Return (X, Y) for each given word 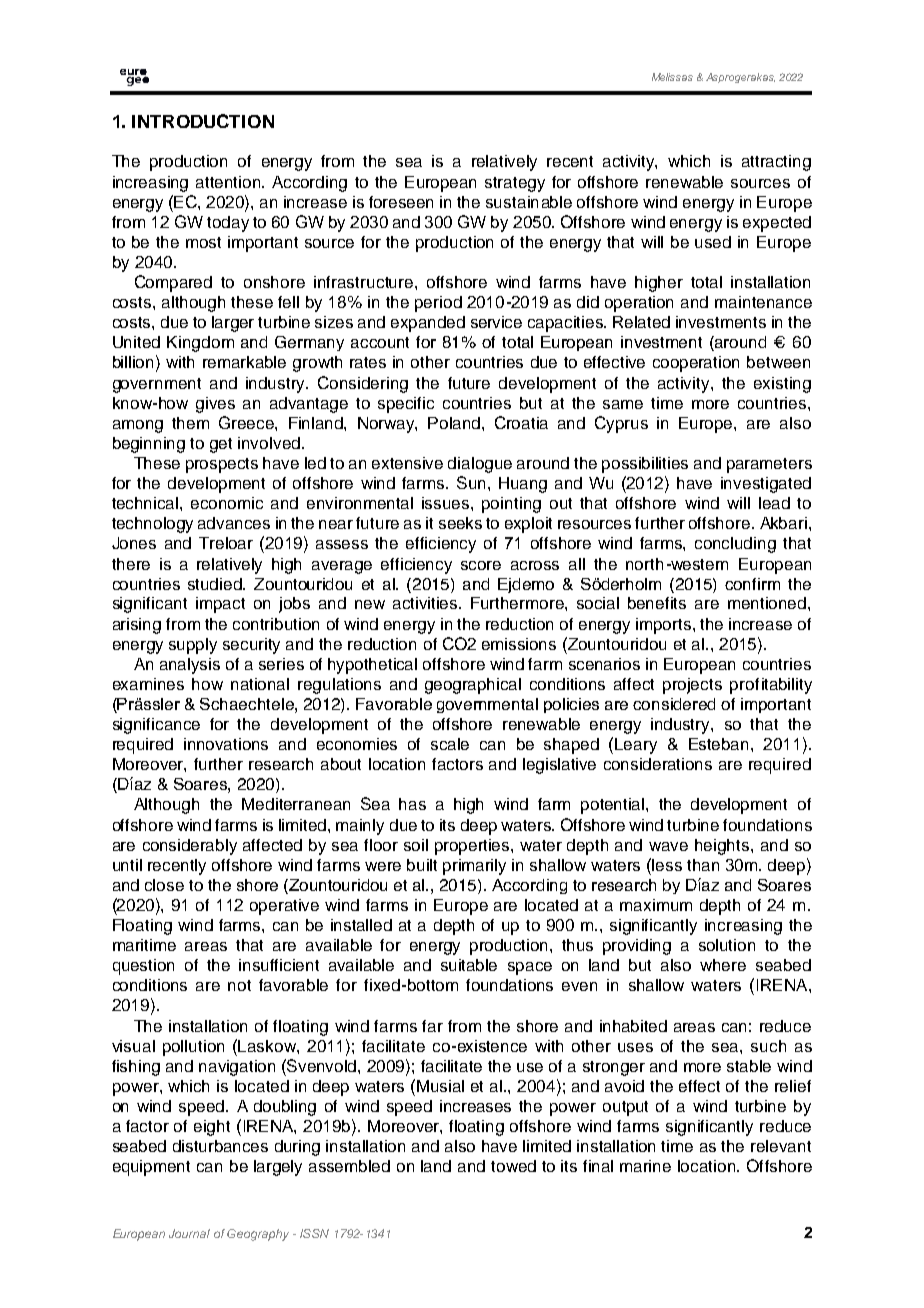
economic (227, 503)
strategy (515, 184)
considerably (190, 847)
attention (229, 182)
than (703, 865)
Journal (189, 1233)
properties (473, 847)
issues (447, 503)
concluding (735, 545)
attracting (776, 163)
